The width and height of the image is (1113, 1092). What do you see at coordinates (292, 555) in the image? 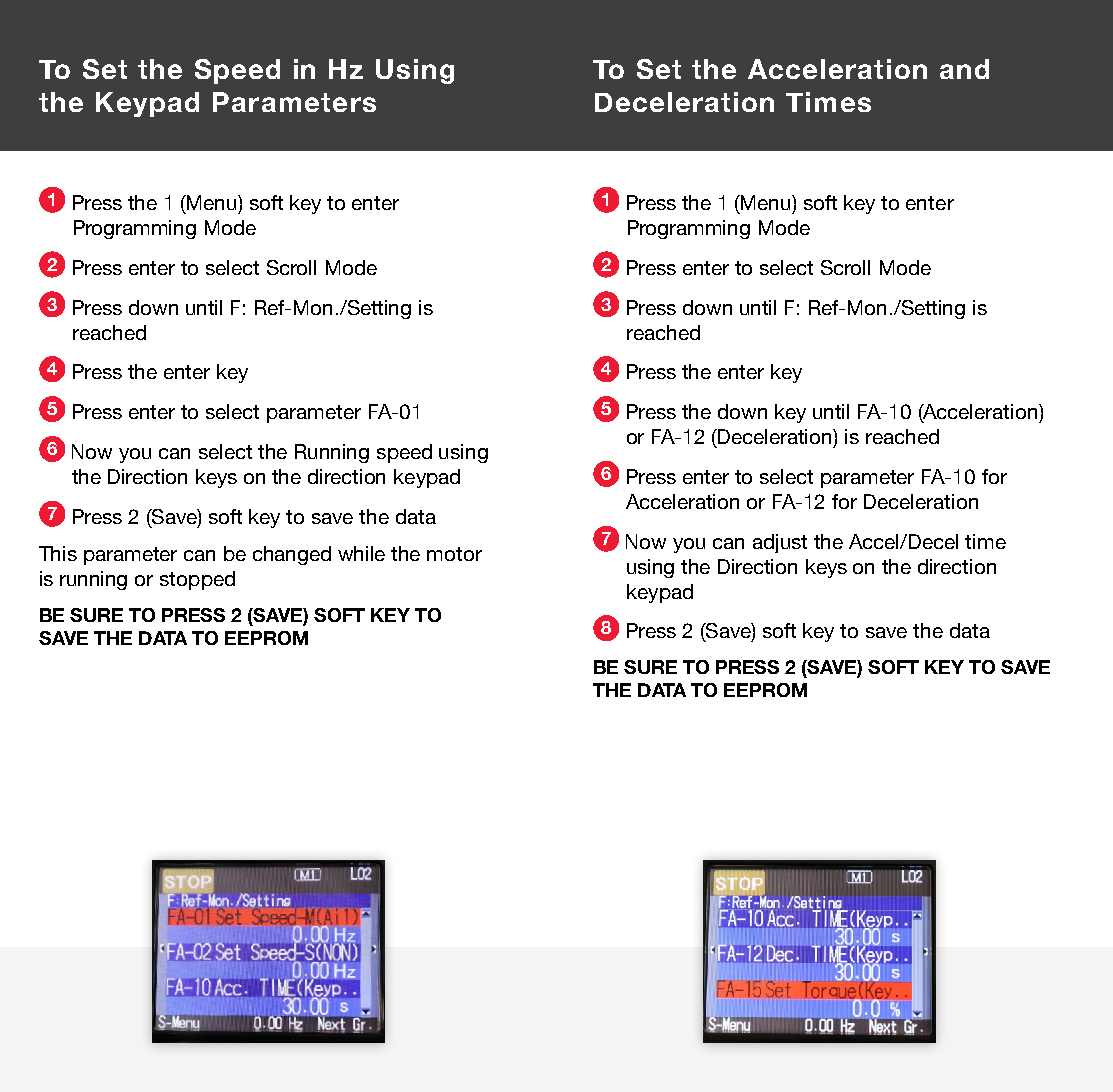
I see `changed` at bounding box center [292, 555].
